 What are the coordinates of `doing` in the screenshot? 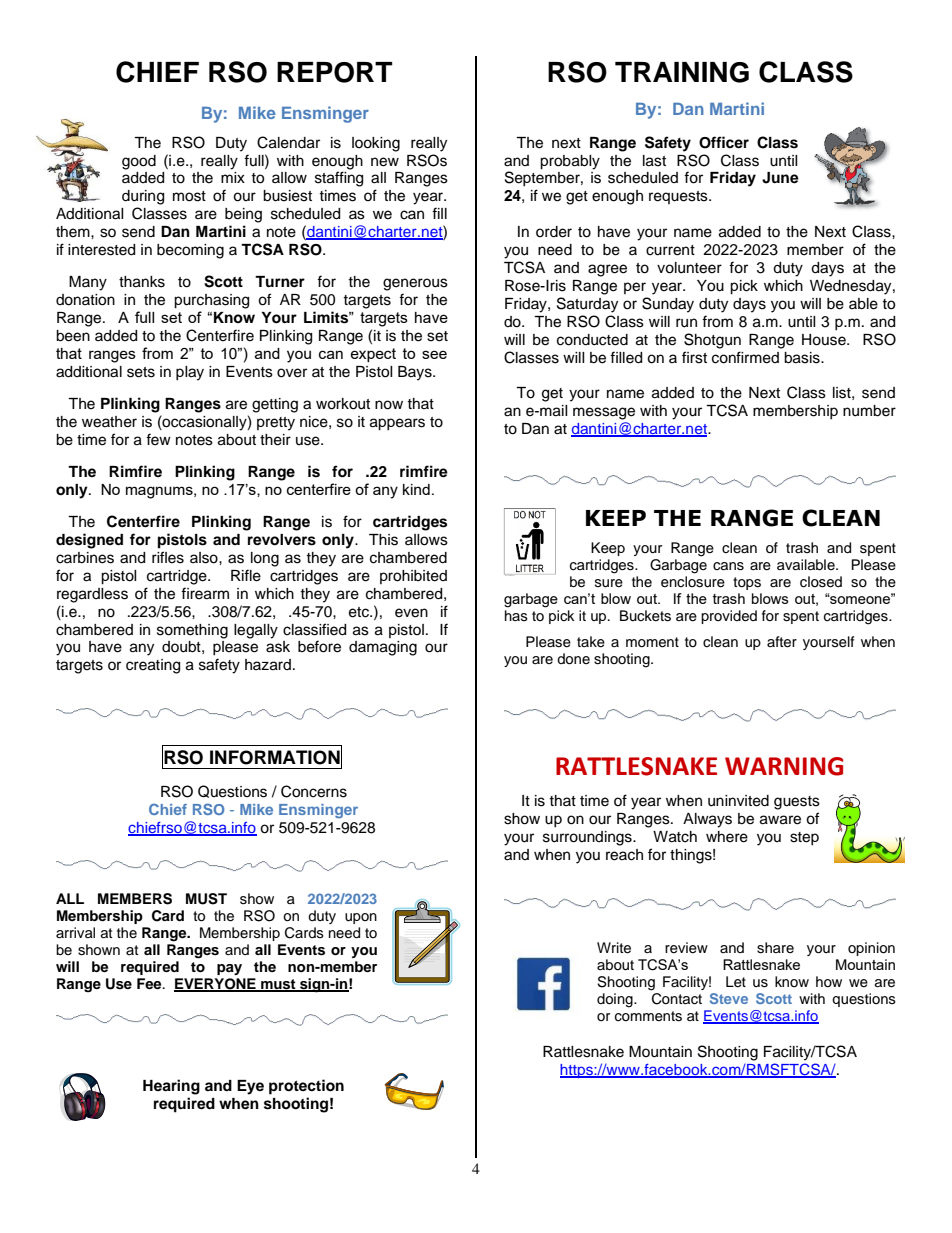 It's located at (616, 1000).
